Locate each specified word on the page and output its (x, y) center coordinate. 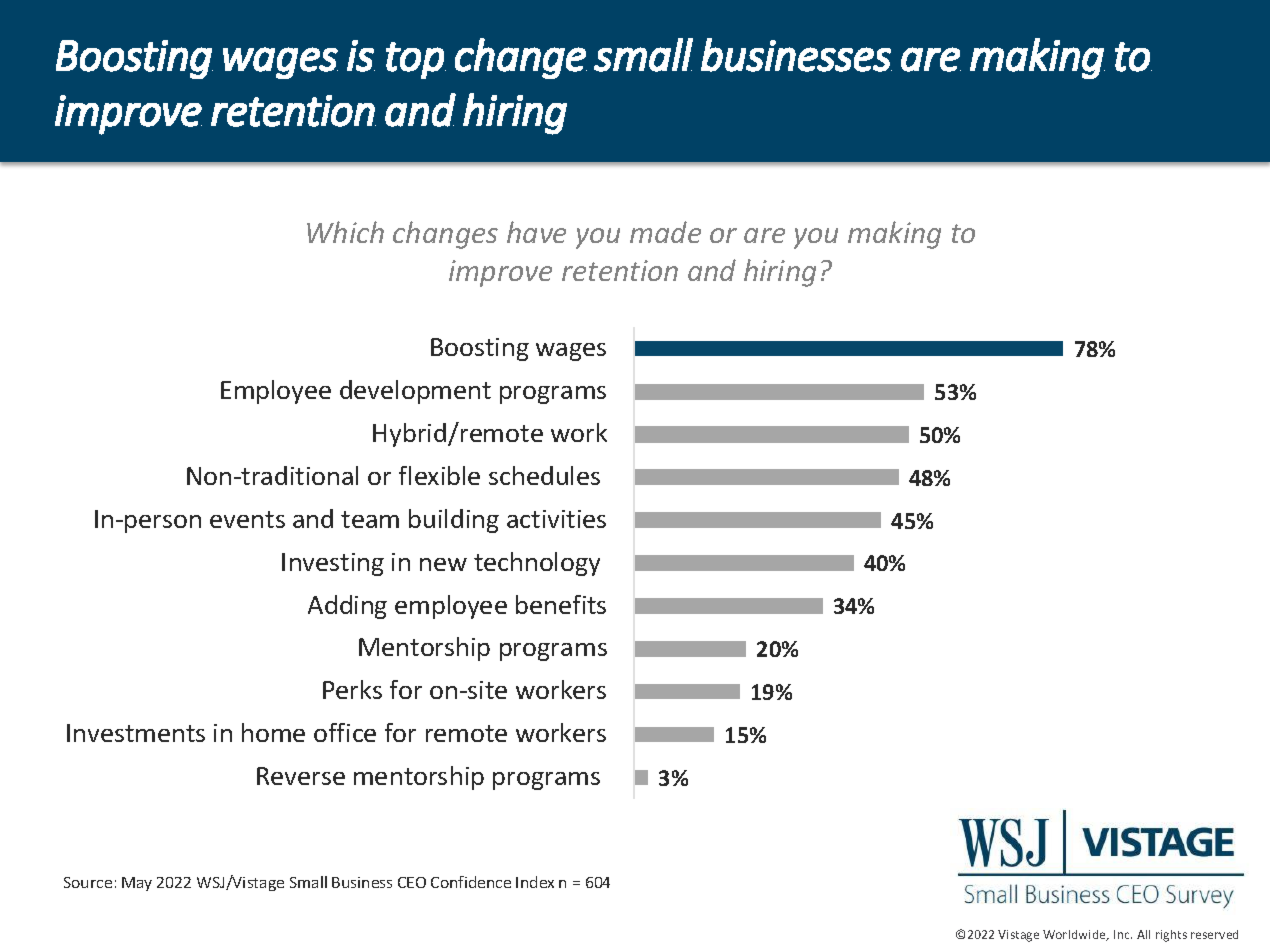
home (273, 732)
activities (556, 519)
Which (345, 232)
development (415, 392)
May (137, 884)
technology (537, 564)
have (536, 232)
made (665, 232)
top (416, 60)
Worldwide (1075, 935)
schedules (544, 475)
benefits (561, 604)
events (247, 519)
